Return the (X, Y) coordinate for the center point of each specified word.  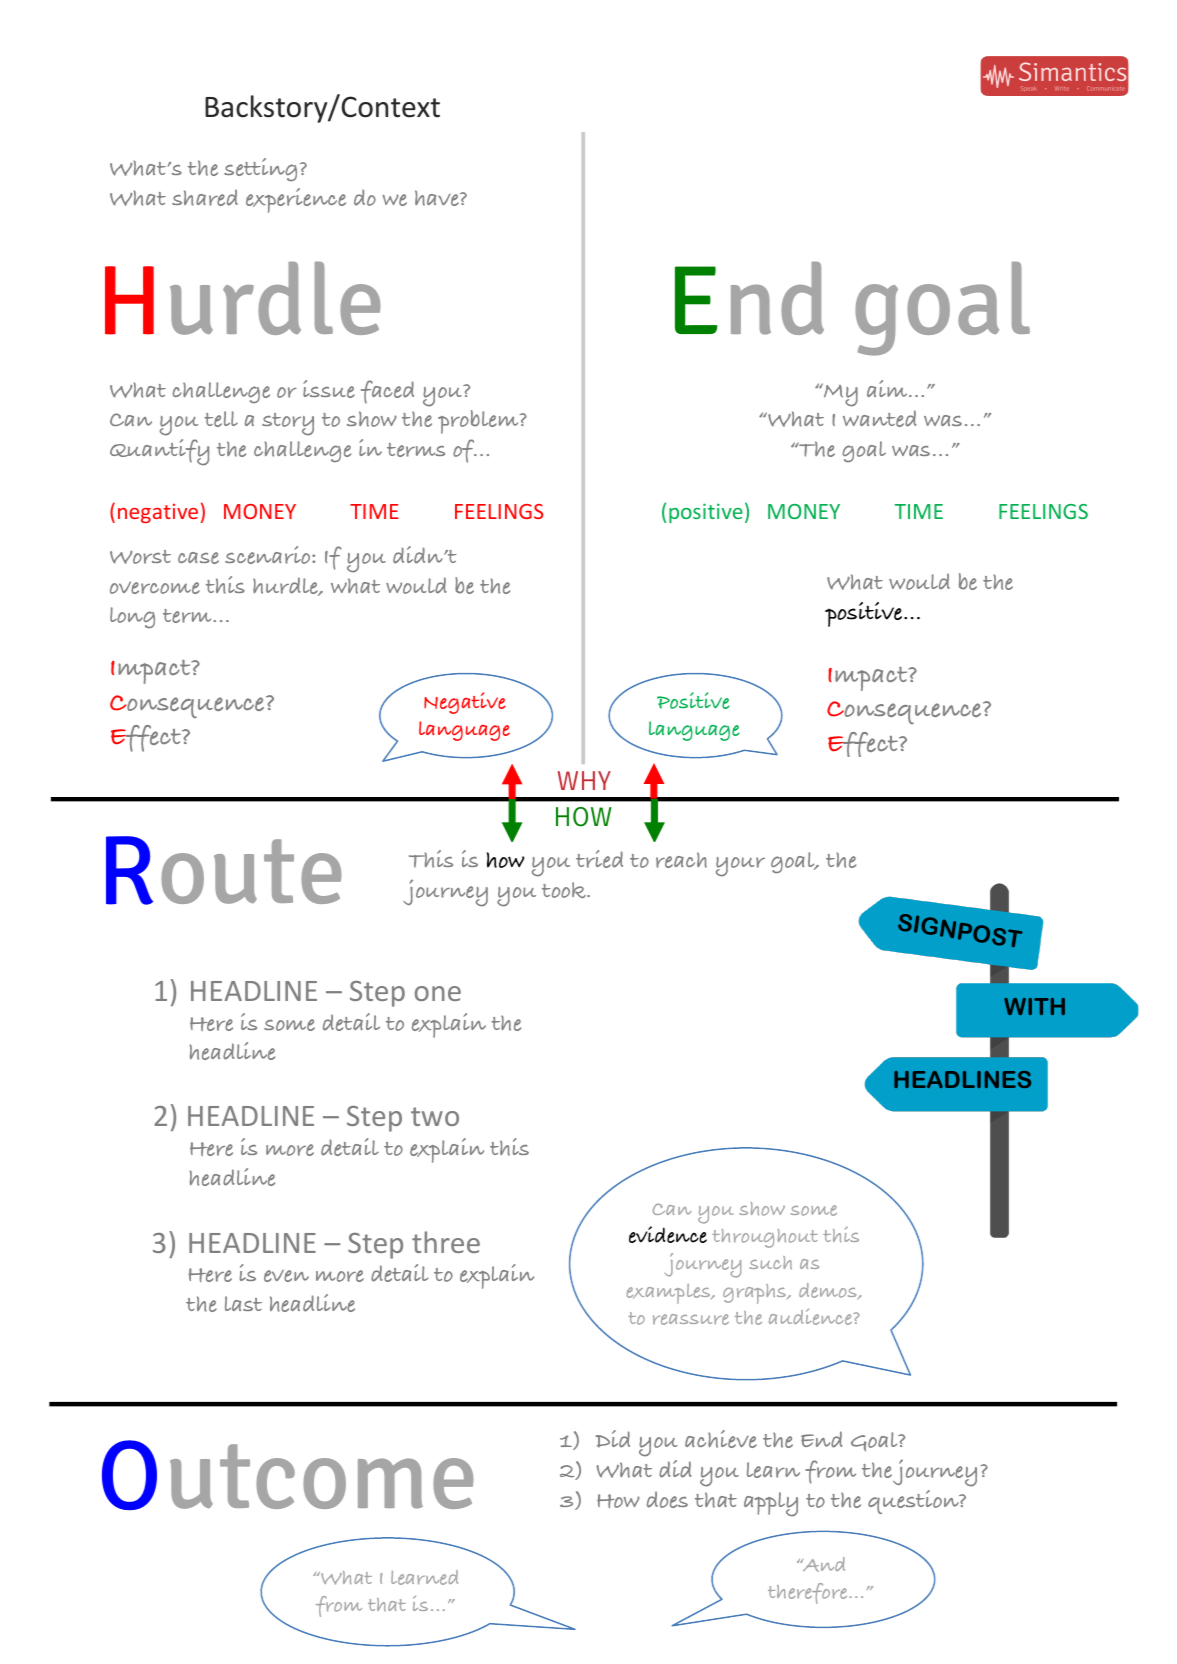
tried (599, 859)
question (914, 1502)
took (565, 890)
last (243, 1303)
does (667, 1499)
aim (888, 388)
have (438, 198)
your (740, 867)
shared (205, 197)
